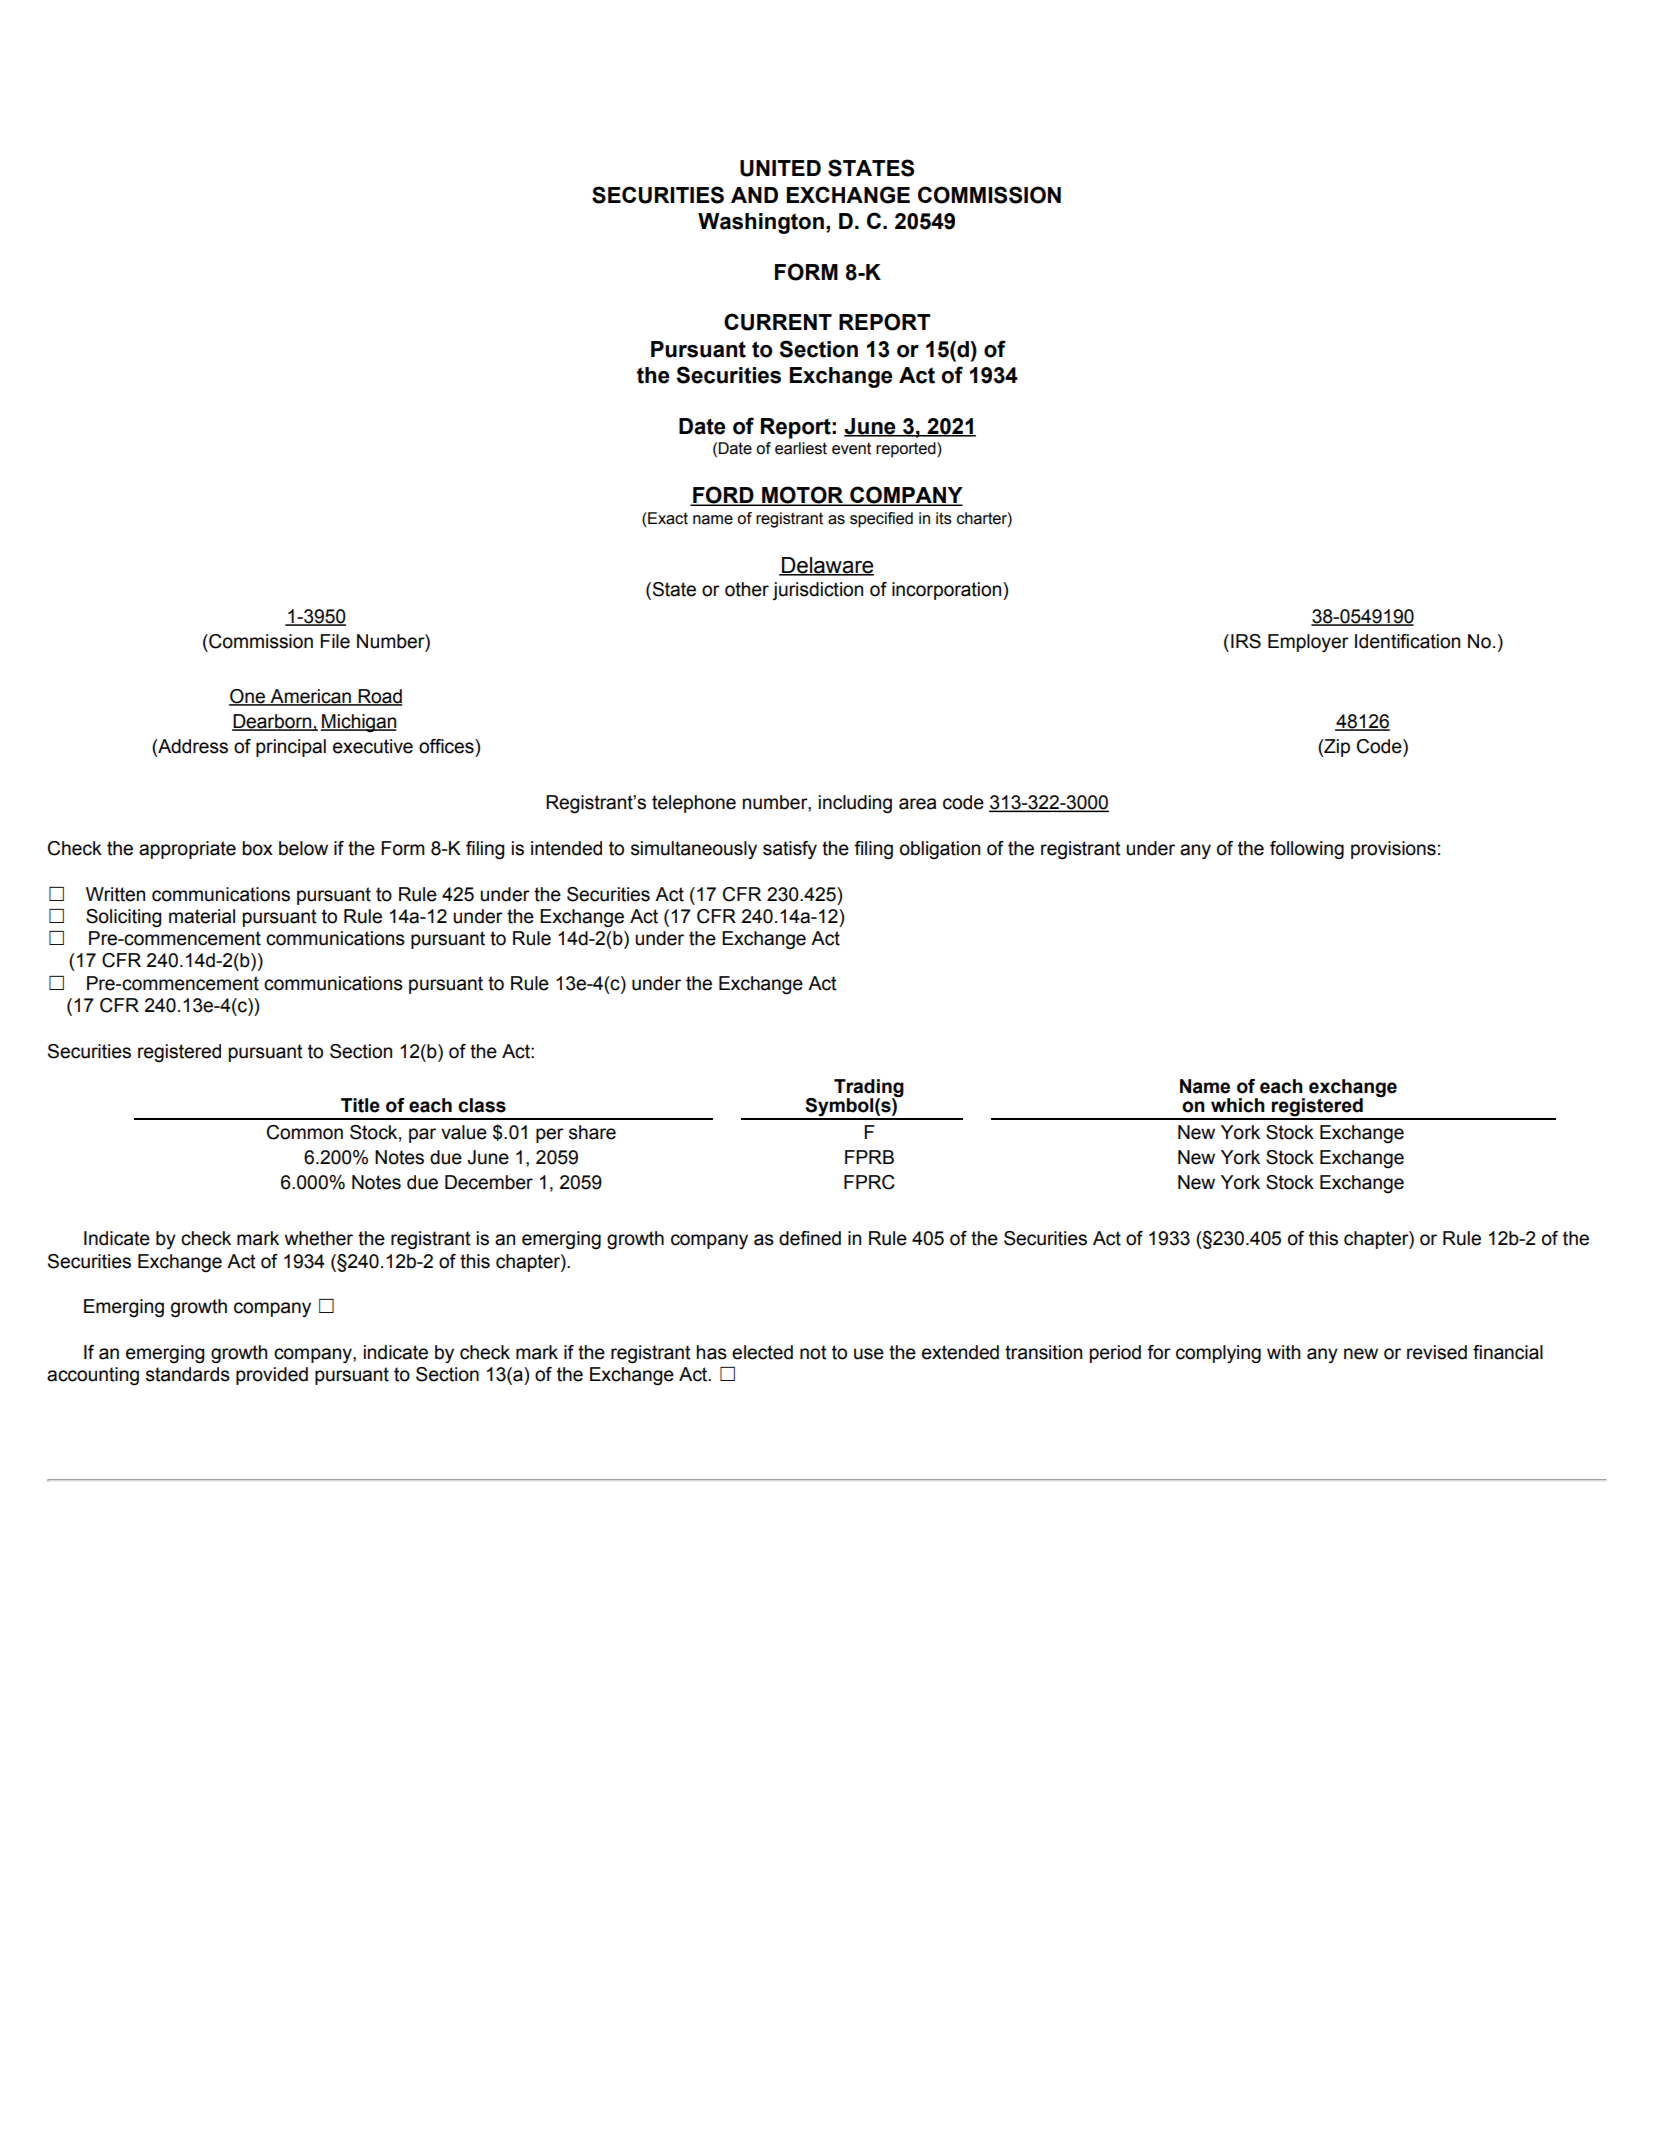 Image resolution: width=1658 pixels, height=2146 pixels. I want to click on UNITED, so click(780, 168).
